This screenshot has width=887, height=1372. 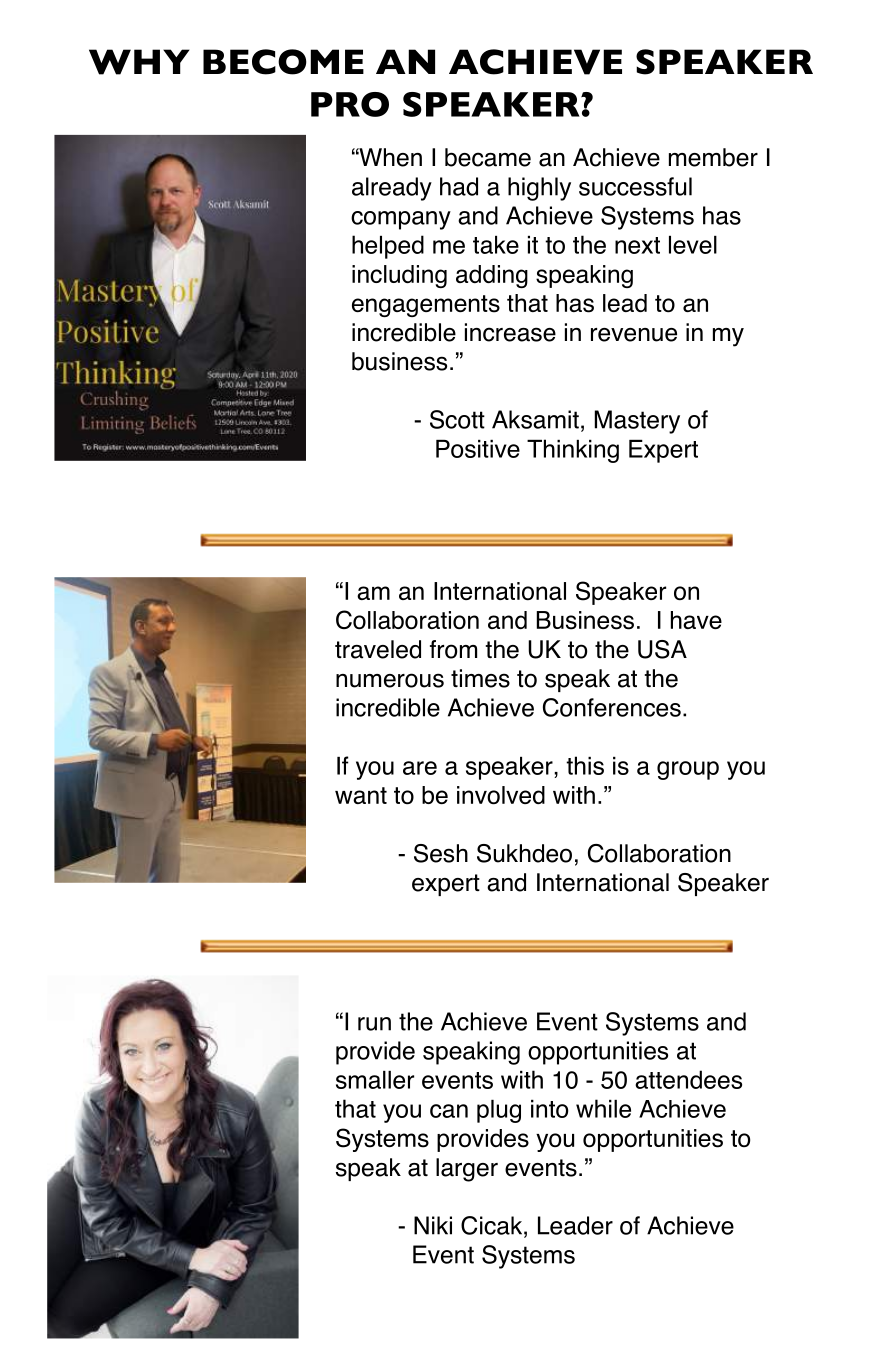 I want to click on traveled, so click(x=378, y=649).
